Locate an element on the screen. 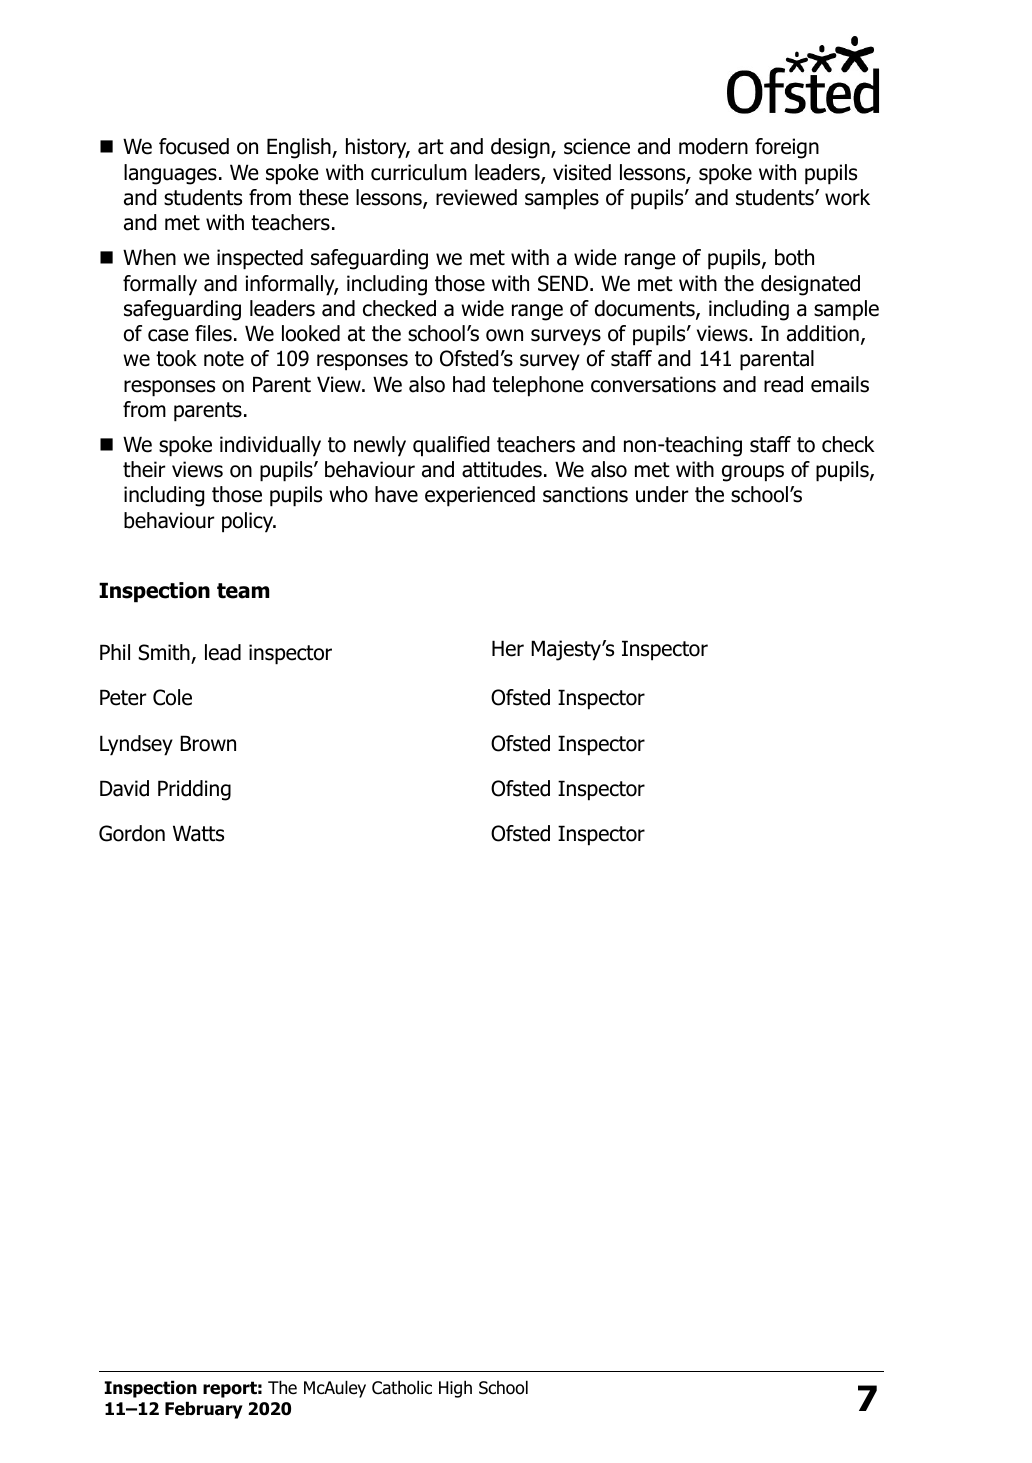 The height and width of the screenshot is (1463, 1032). curriculum is located at coordinates (419, 172).
